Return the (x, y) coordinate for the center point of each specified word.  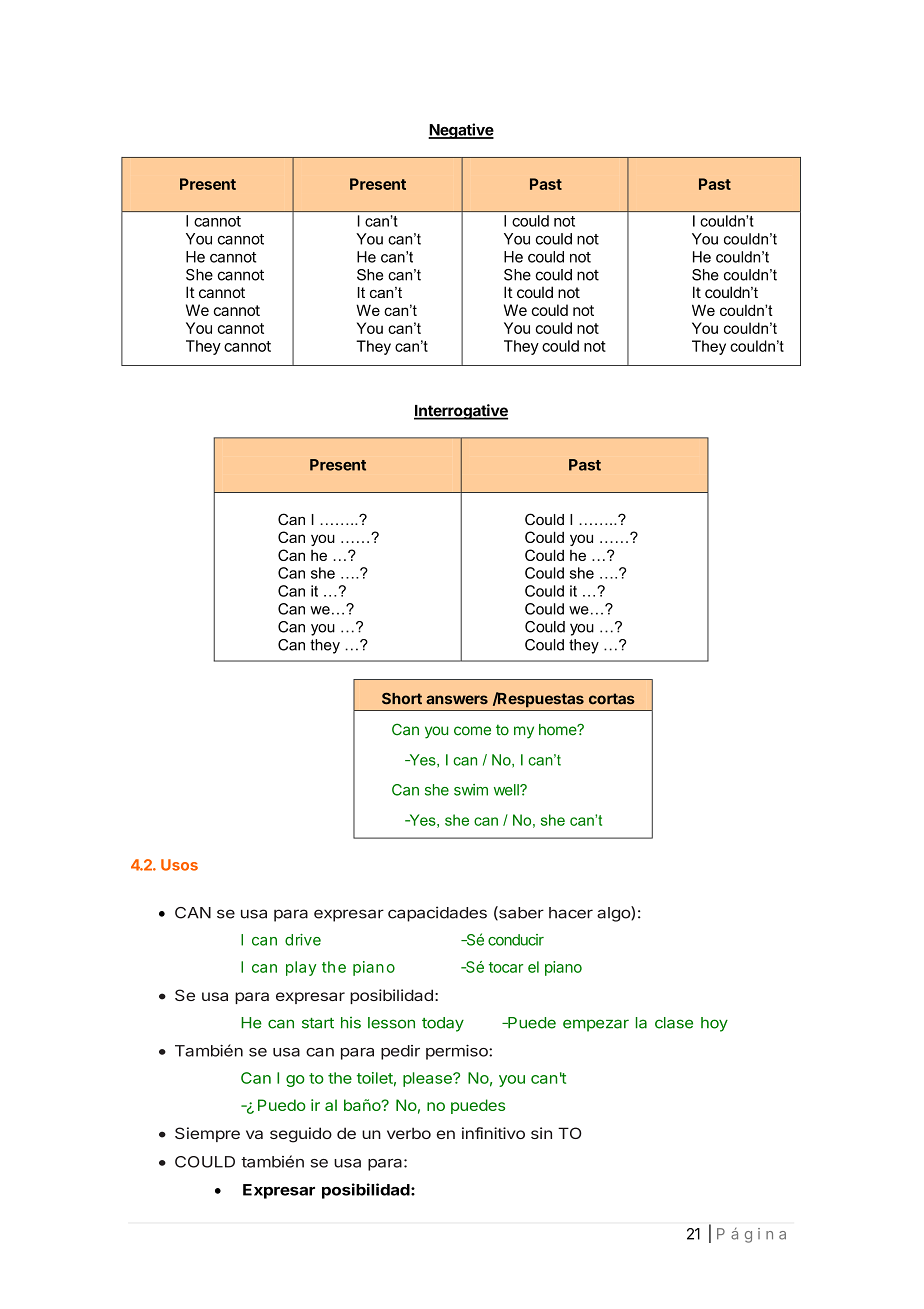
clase (674, 1023)
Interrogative (461, 412)
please (428, 1079)
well (507, 790)
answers (457, 700)
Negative (461, 131)
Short (402, 698)
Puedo (282, 1105)
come (472, 731)
